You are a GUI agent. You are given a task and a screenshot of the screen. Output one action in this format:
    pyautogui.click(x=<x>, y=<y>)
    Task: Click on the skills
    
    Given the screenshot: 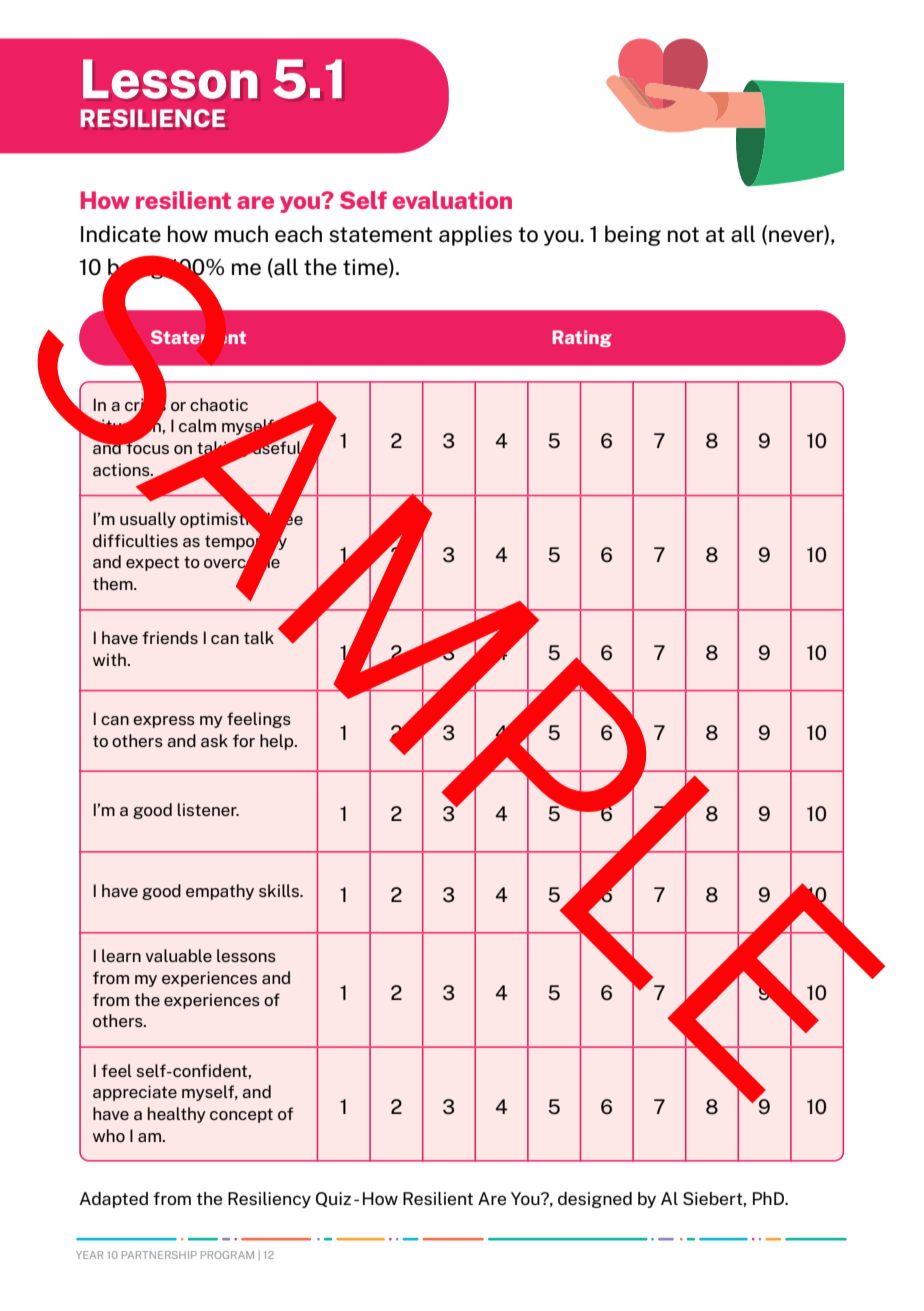 What is the action you would take?
    pyautogui.click(x=280, y=890)
